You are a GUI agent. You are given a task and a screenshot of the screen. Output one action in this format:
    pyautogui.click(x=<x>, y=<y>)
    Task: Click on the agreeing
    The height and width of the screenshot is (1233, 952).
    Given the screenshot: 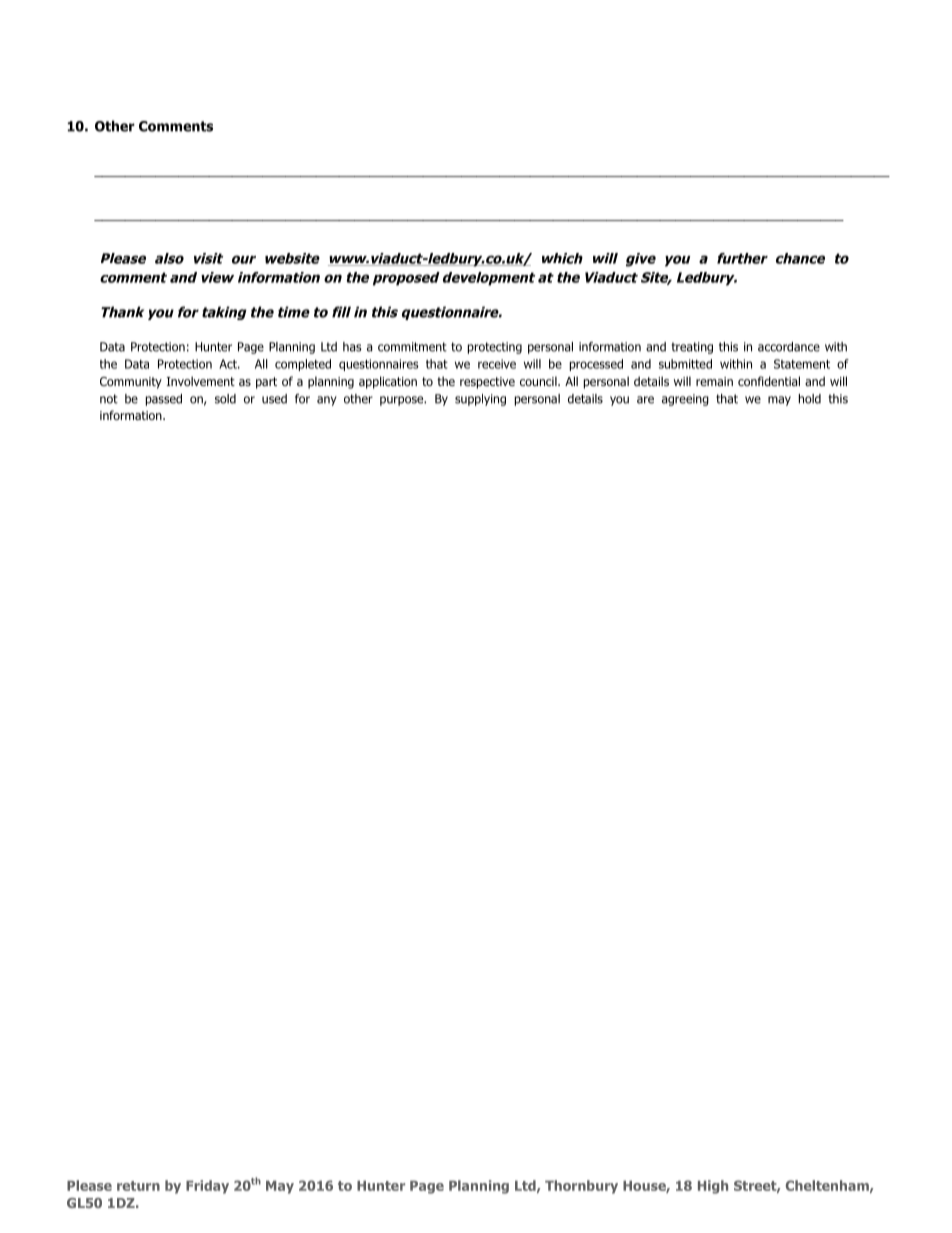 What is the action you would take?
    pyautogui.click(x=685, y=400)
